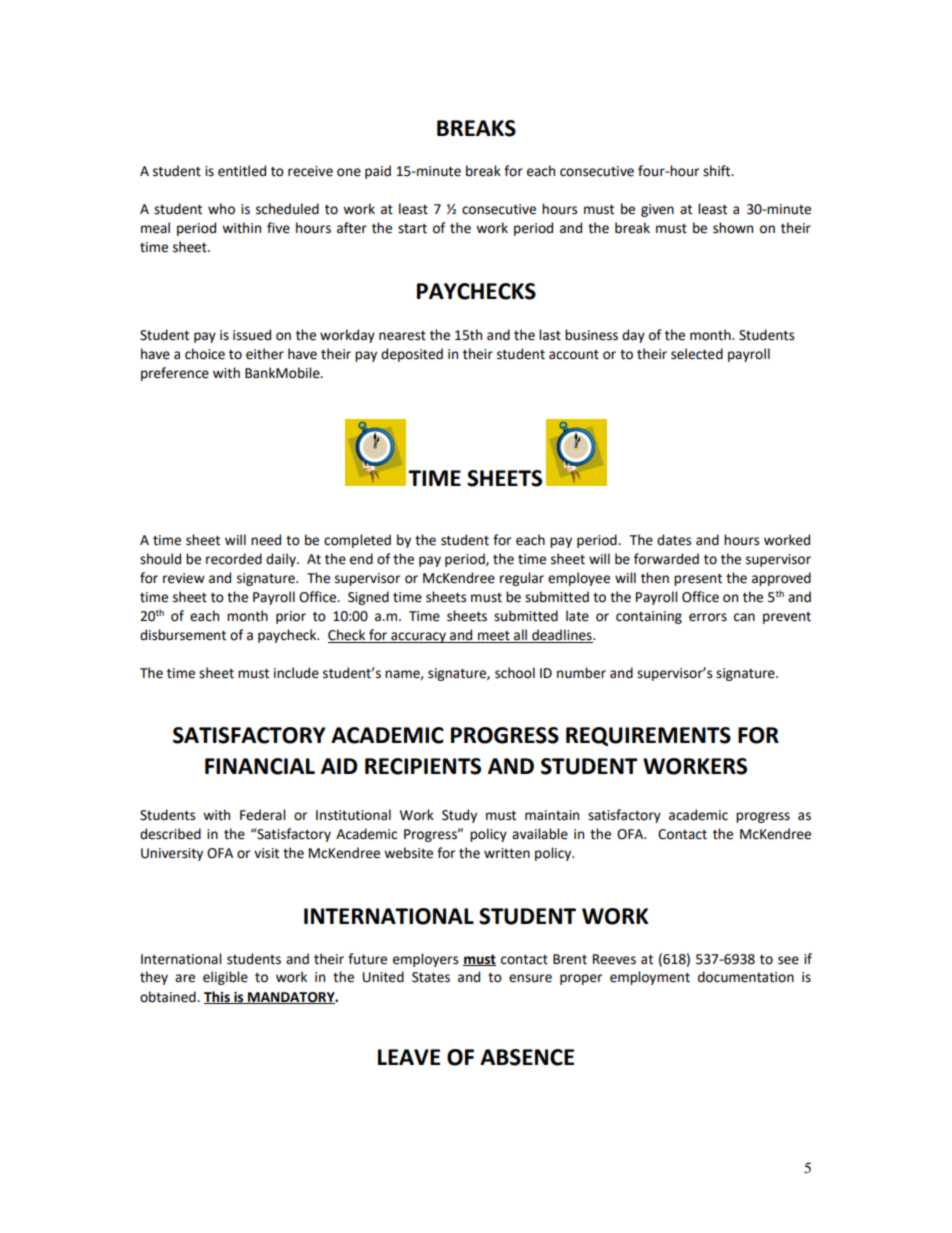 Image resolution: width=952 pixels, height=1233 pixels. I want to click on This, so click(218, 997).
